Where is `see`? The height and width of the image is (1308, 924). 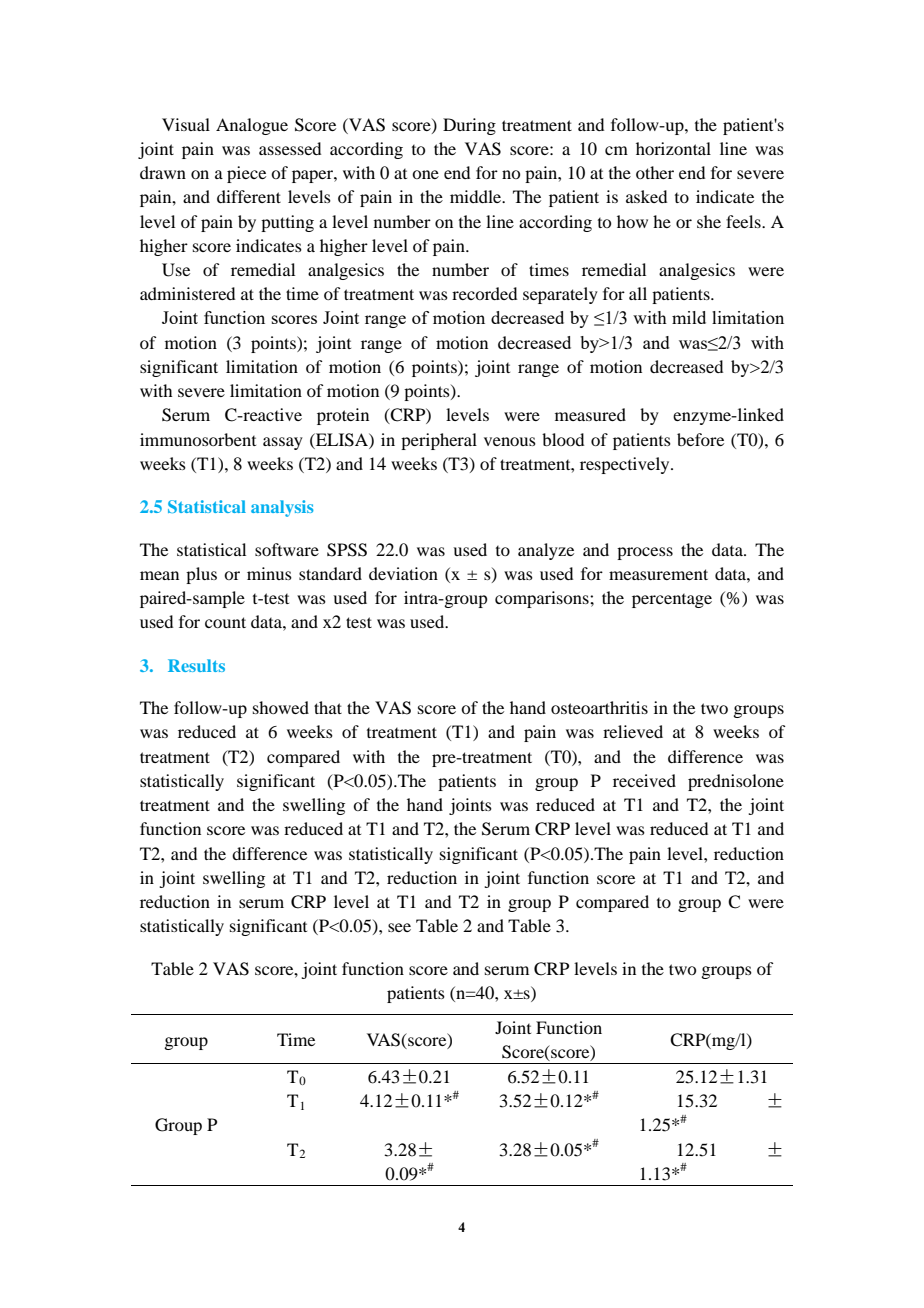
see is located at coordinates (399, 927).
